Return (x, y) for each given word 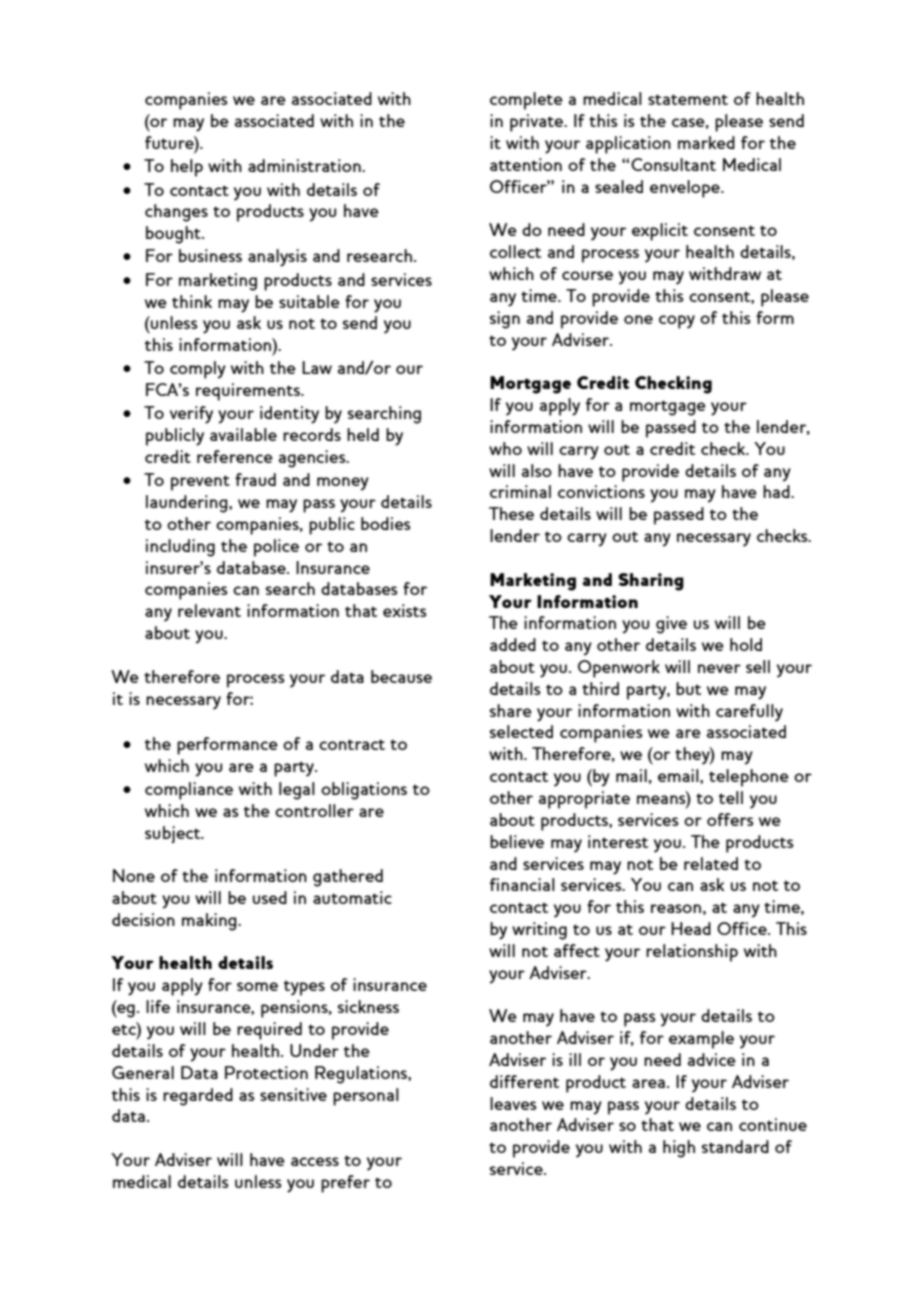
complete (526, 101)
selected (521, 731)
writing (539, 931)
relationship (692, 953)
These (511, 513)
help (187, 168)
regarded (198, 1097)
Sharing (651, 582)
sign (505, 320)
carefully (749, 713)
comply (198, 370)
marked (706, 142)
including (180, 548)
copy (677, 322)
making (210, 922)
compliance (189, 791)
